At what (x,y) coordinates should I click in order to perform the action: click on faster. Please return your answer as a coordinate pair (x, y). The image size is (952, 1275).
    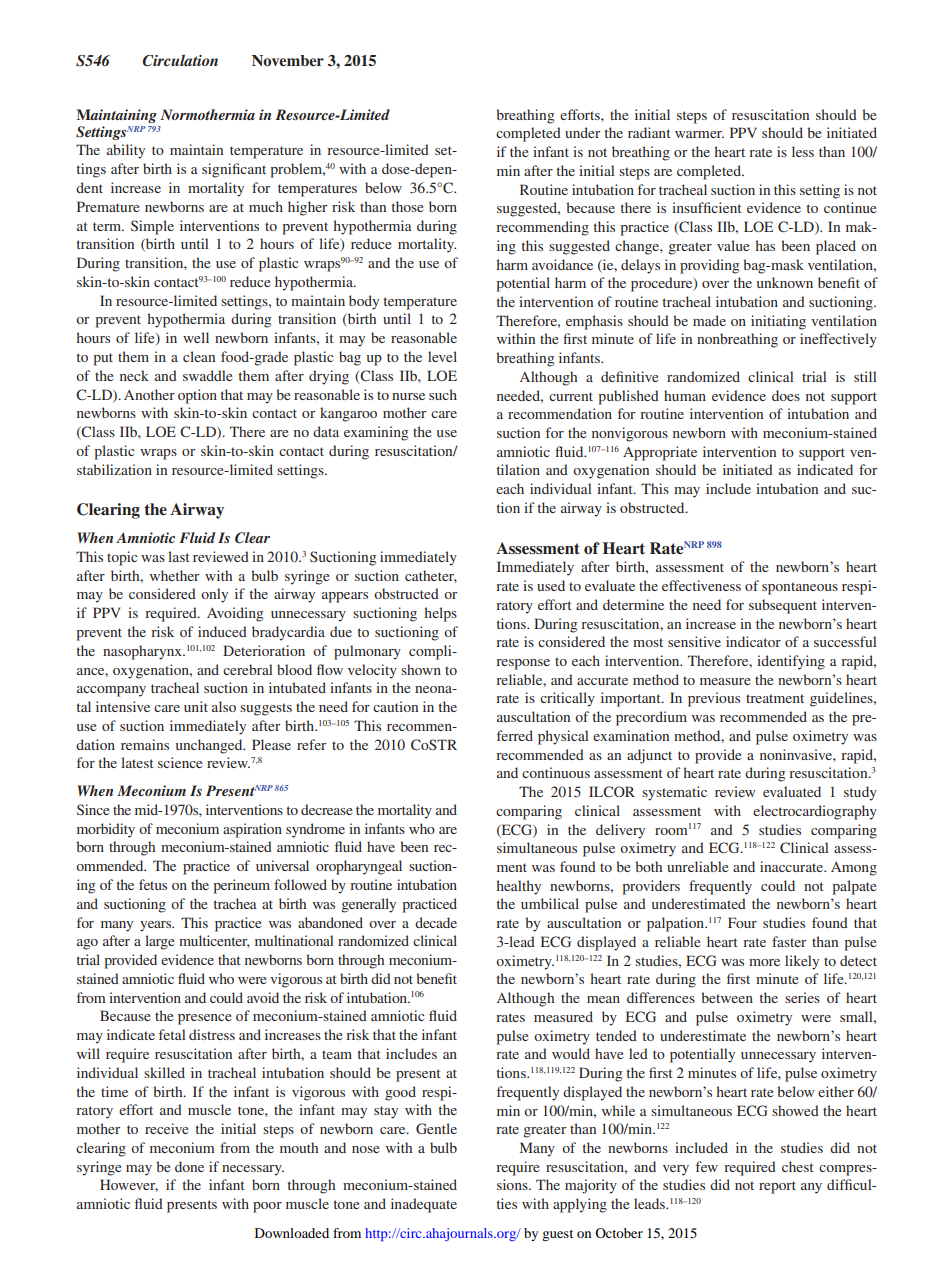
    Looking at the image, I should click on (789, 941).
